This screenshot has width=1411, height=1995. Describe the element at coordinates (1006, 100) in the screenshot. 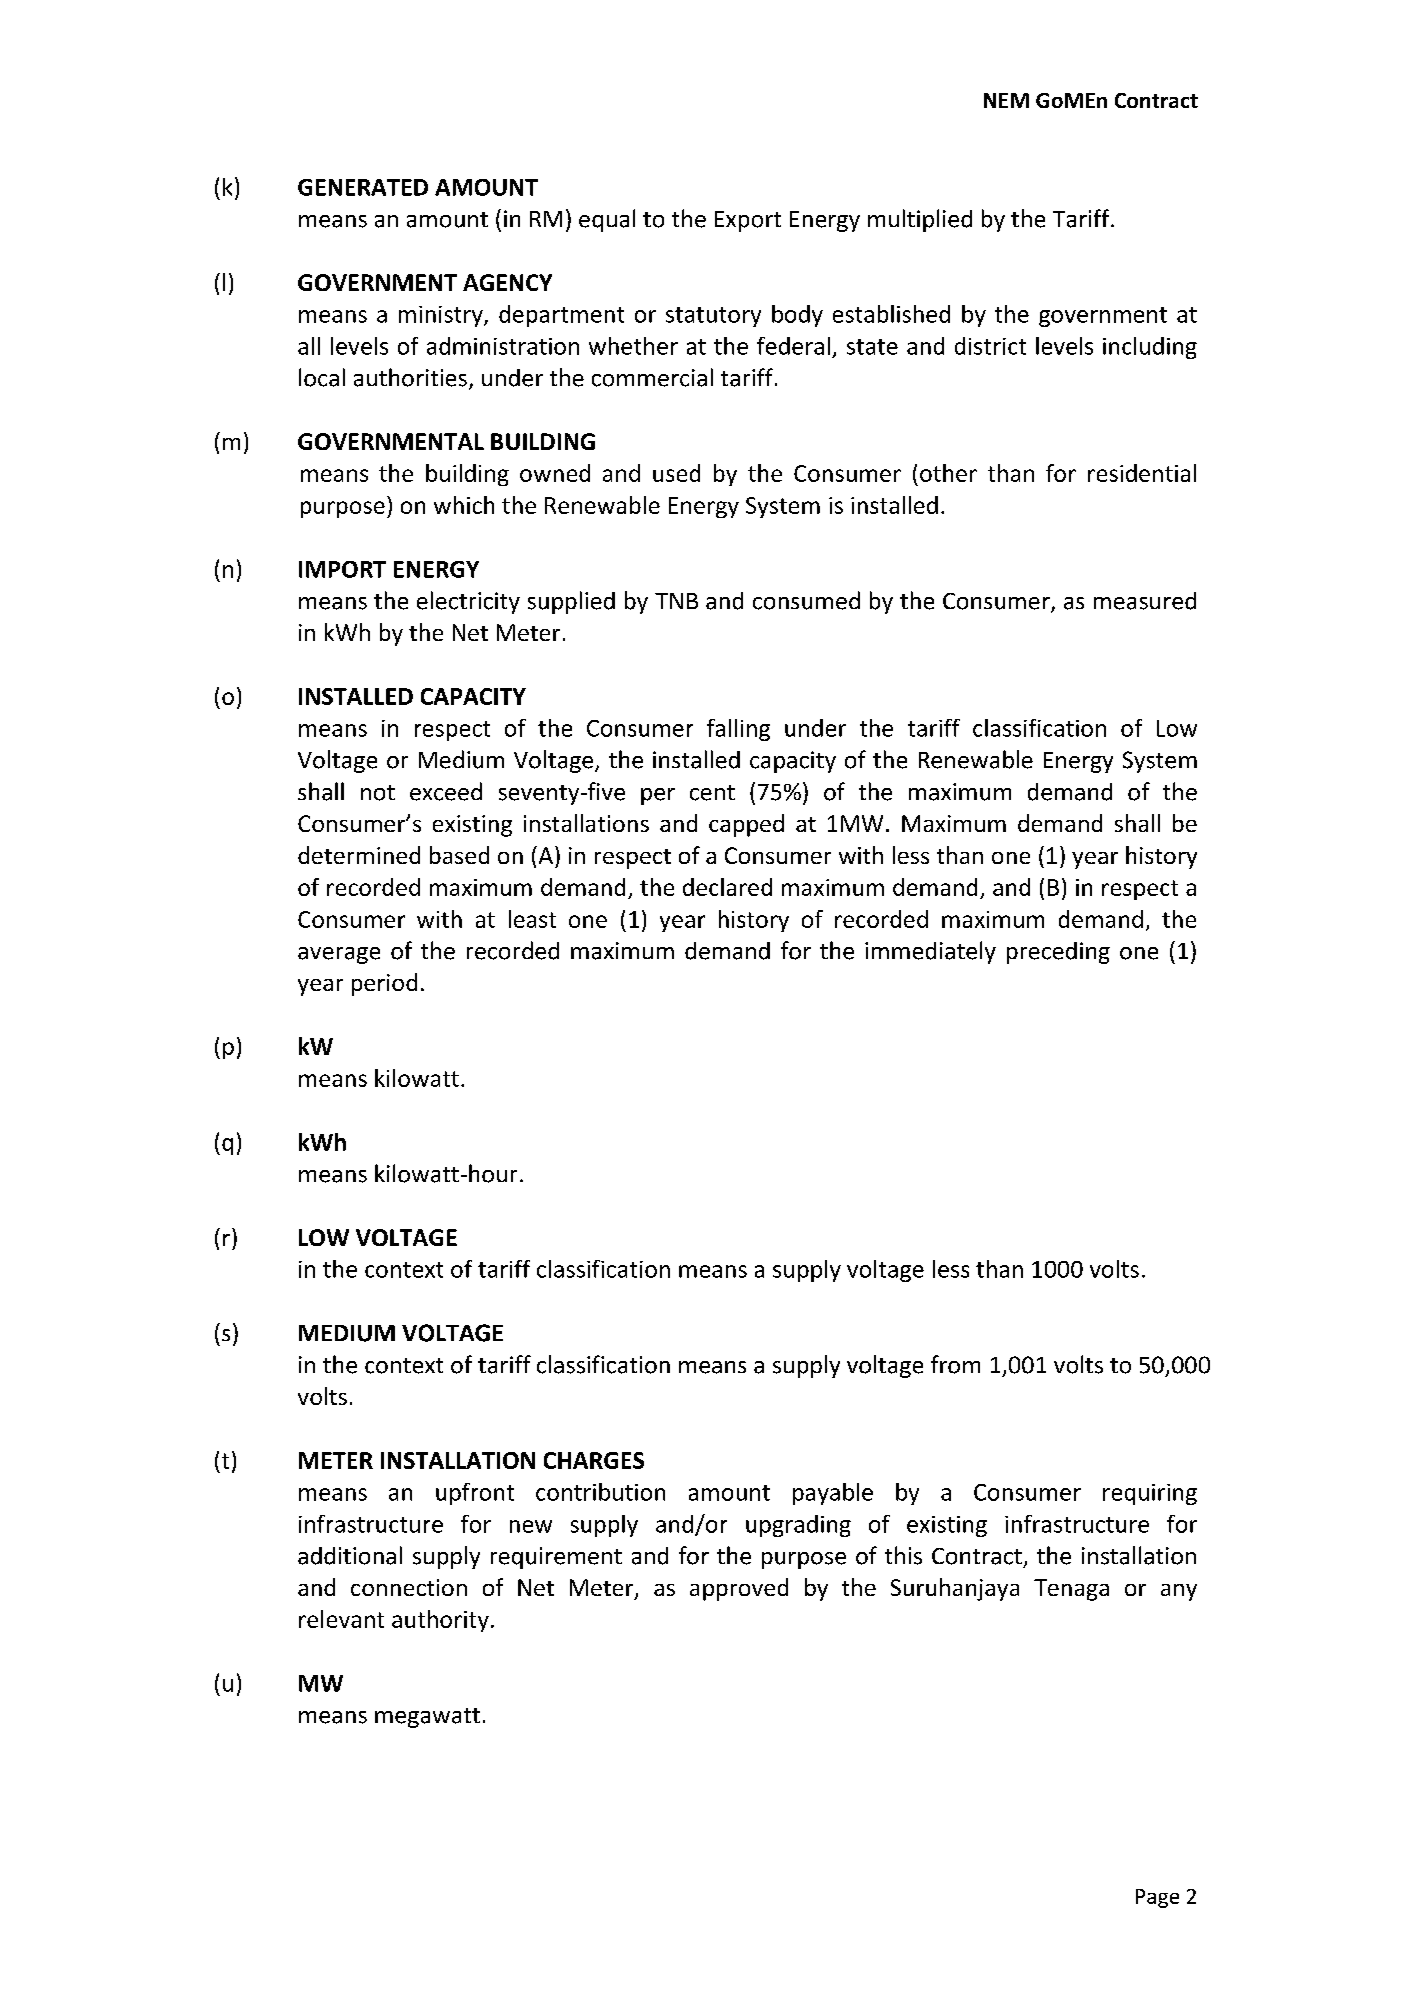

I see `NEM` at that location.
